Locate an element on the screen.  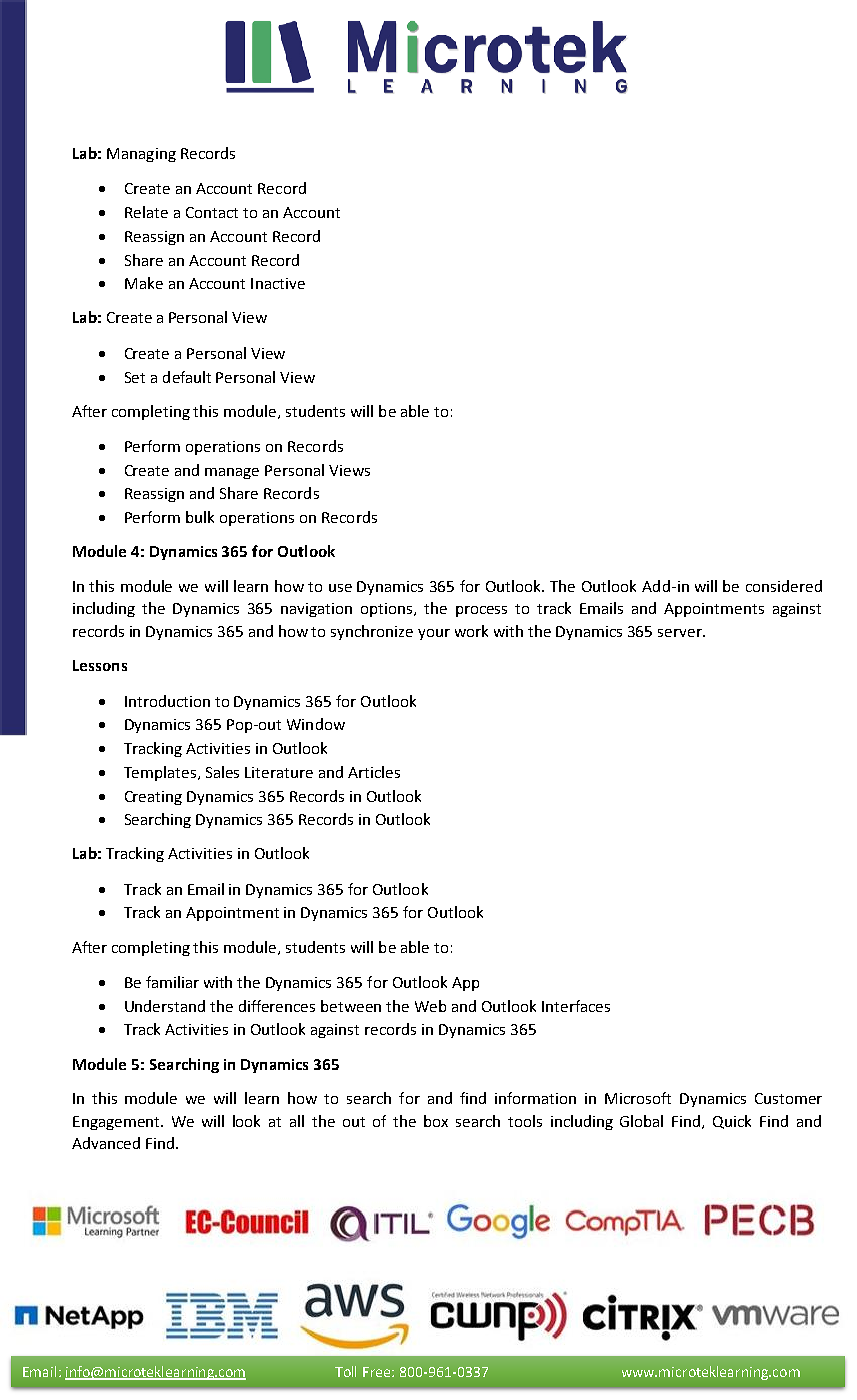
Toll is located at coordinates (345, 1371).
